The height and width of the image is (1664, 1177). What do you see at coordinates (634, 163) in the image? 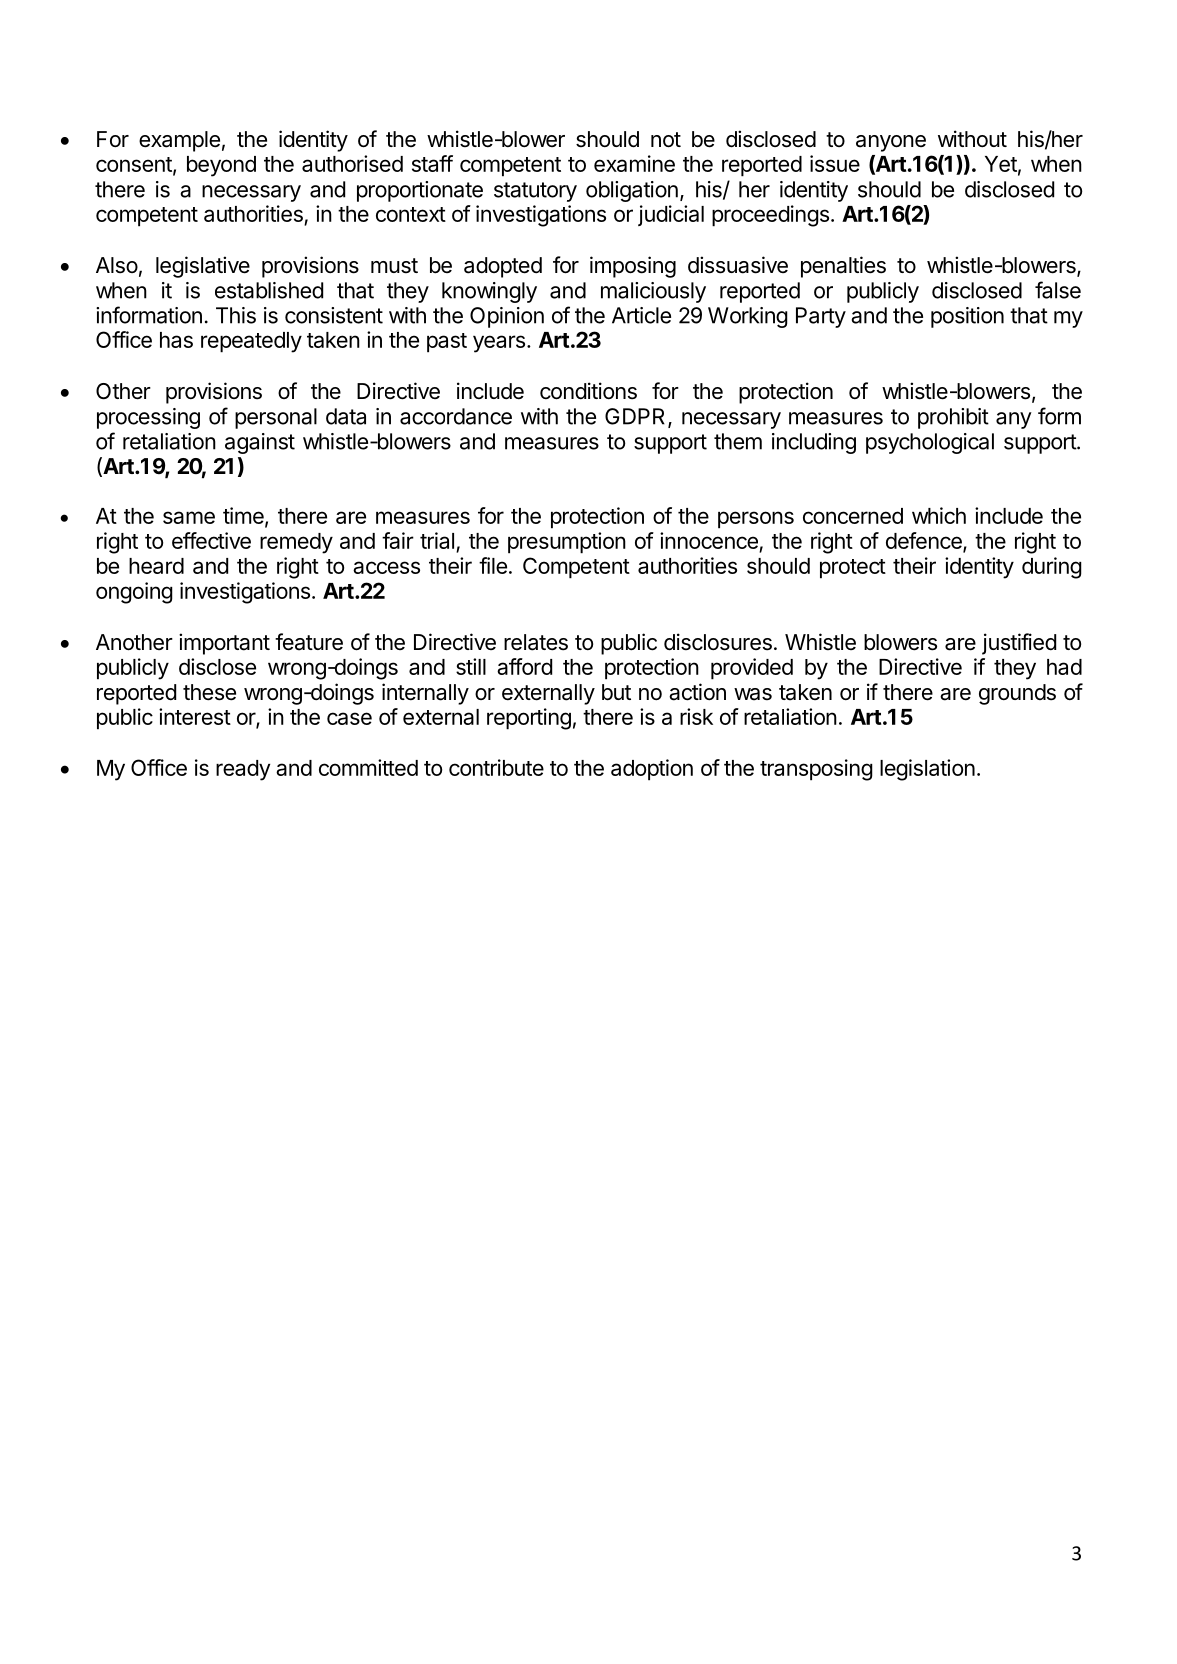
I see `examine` at bounding box center [634, 163].
